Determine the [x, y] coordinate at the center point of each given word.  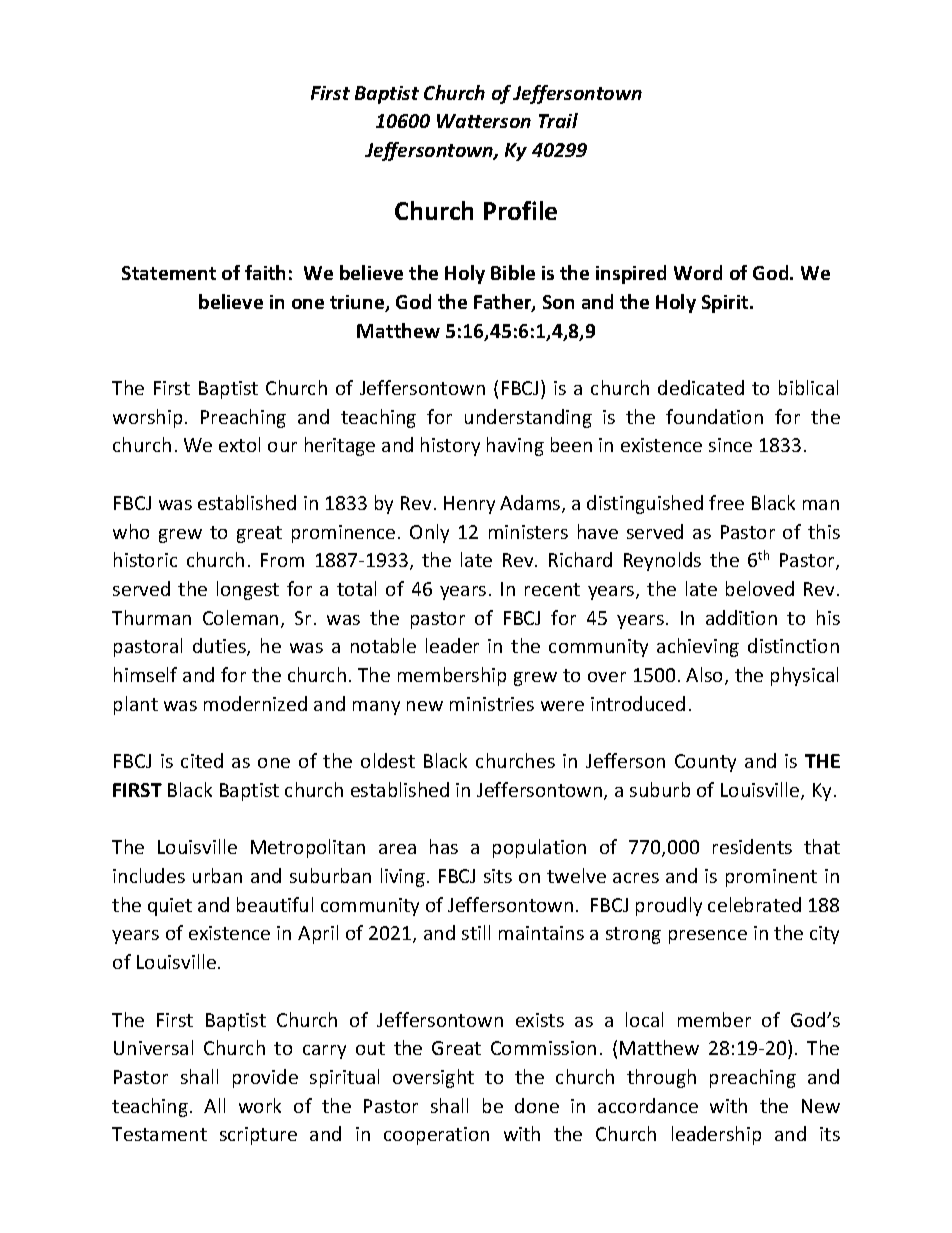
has [444, 846]
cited [202, 760]
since [730, 445]
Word [698, 272]
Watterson [484, 121]
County [705, 763]
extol [239, 444]
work [260, 1105]
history [450, 446]
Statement [169, 273]
